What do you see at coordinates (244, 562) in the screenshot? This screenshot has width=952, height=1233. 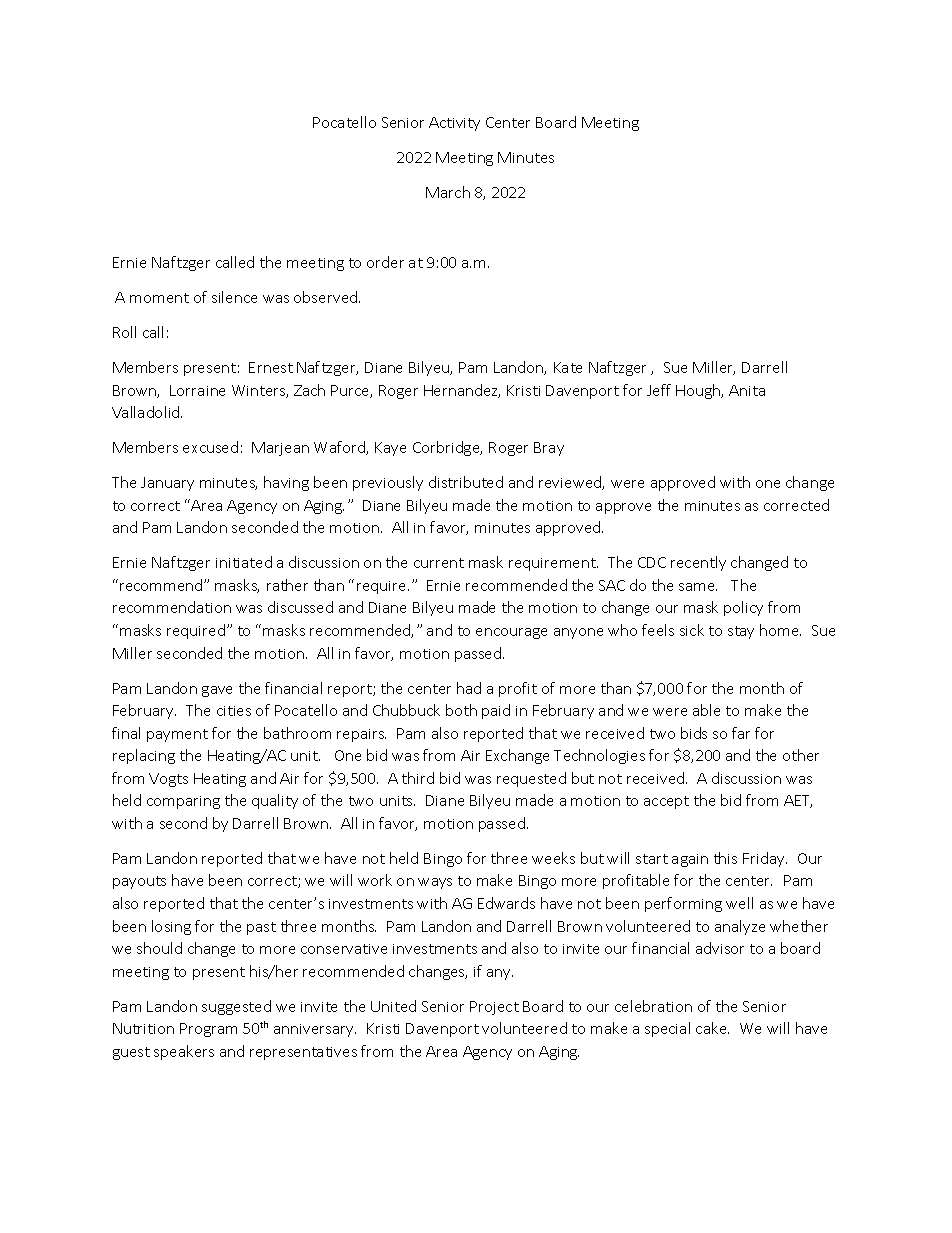 I see `initiated` at bounding box center [244, 562].
